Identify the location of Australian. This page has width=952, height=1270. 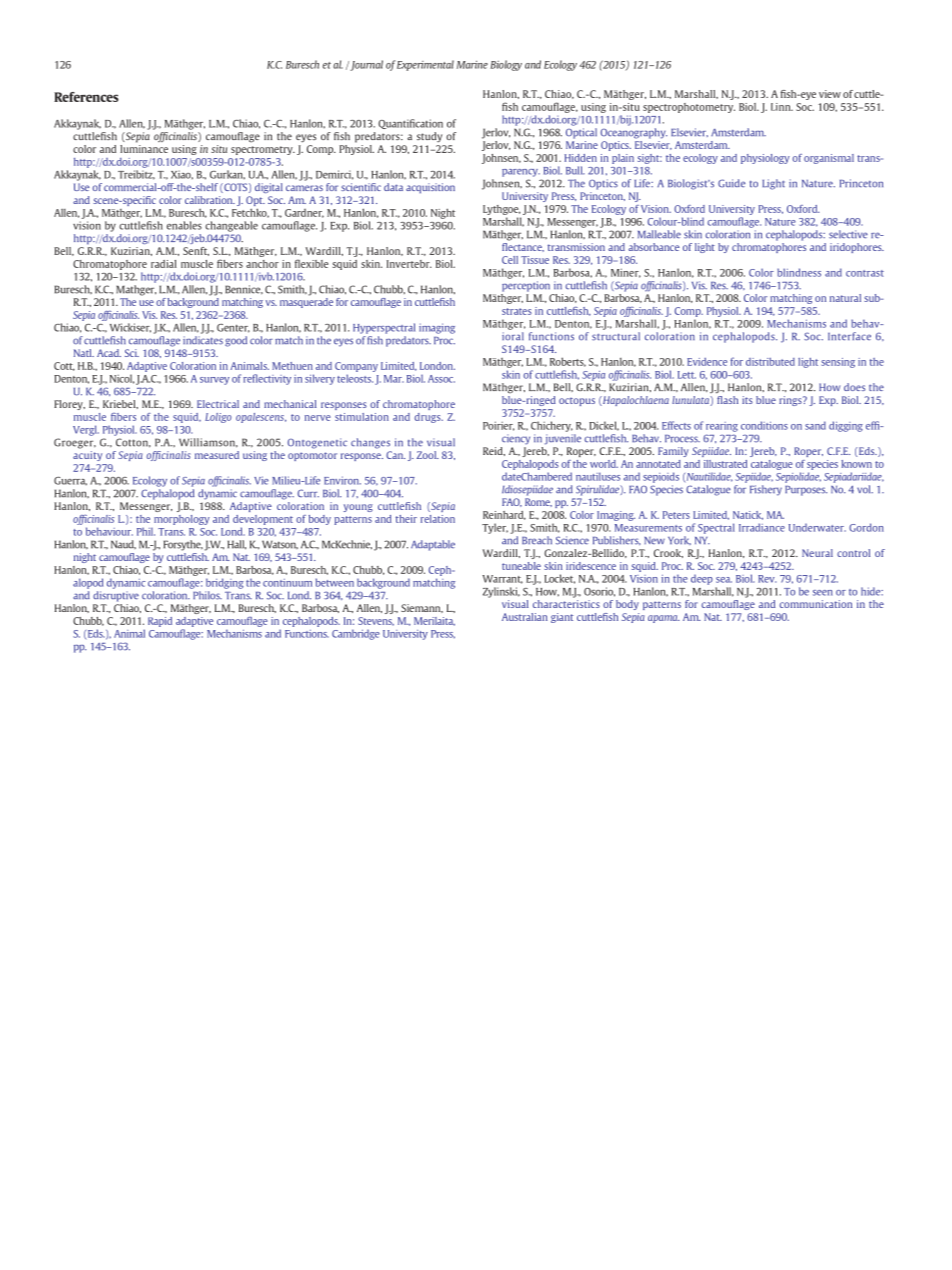
(525, 617).
